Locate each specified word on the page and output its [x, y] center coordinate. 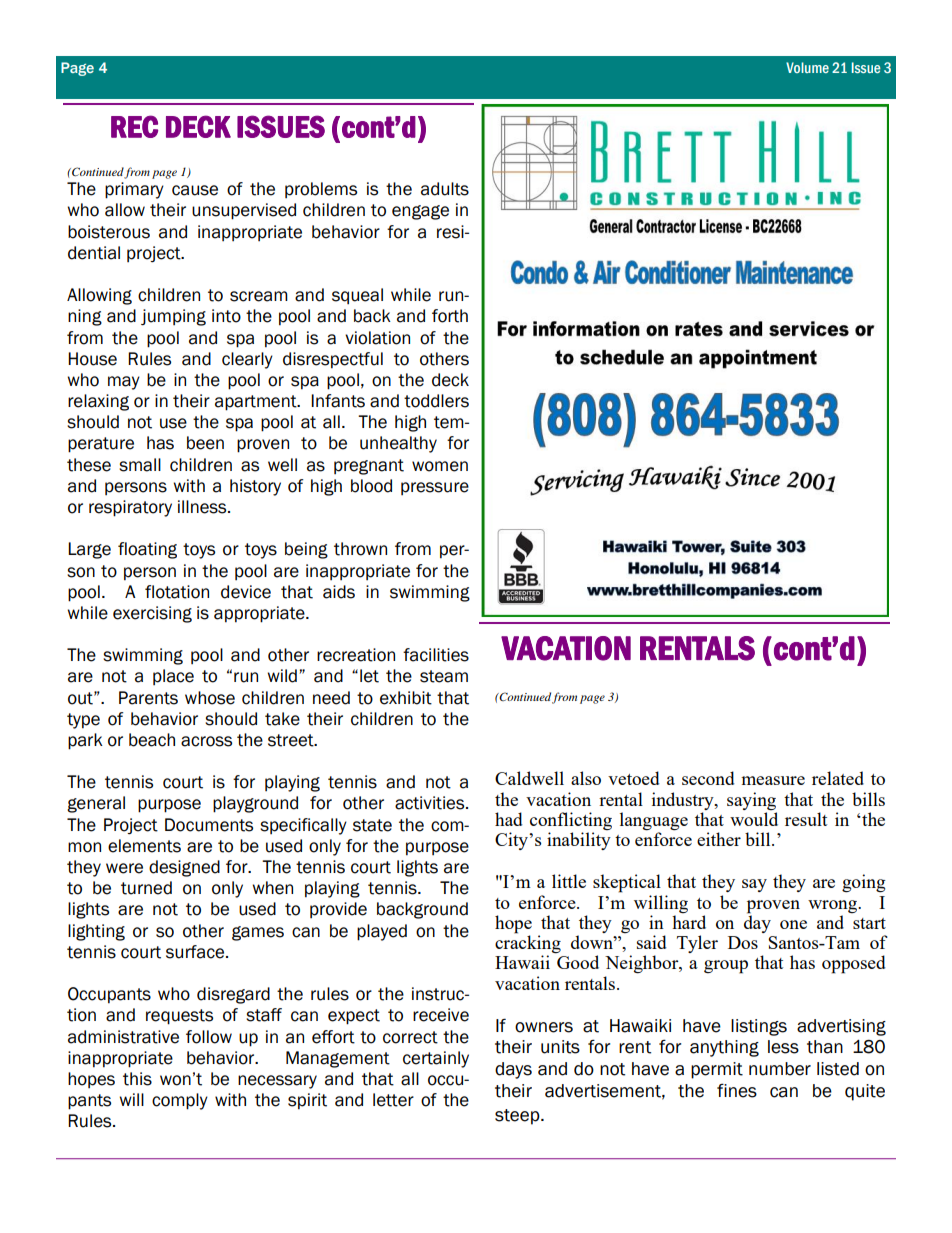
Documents [209, 825]
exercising [152, 614]
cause [195, 190]
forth [450, 316]
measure [773, 780]
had [509, 819]
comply [180, 1101]
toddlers [436, 401]
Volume [807, 67]
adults [445, 189]
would [754, 819]
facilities [436, 655]
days [513, 1070]
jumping [173, 317]
